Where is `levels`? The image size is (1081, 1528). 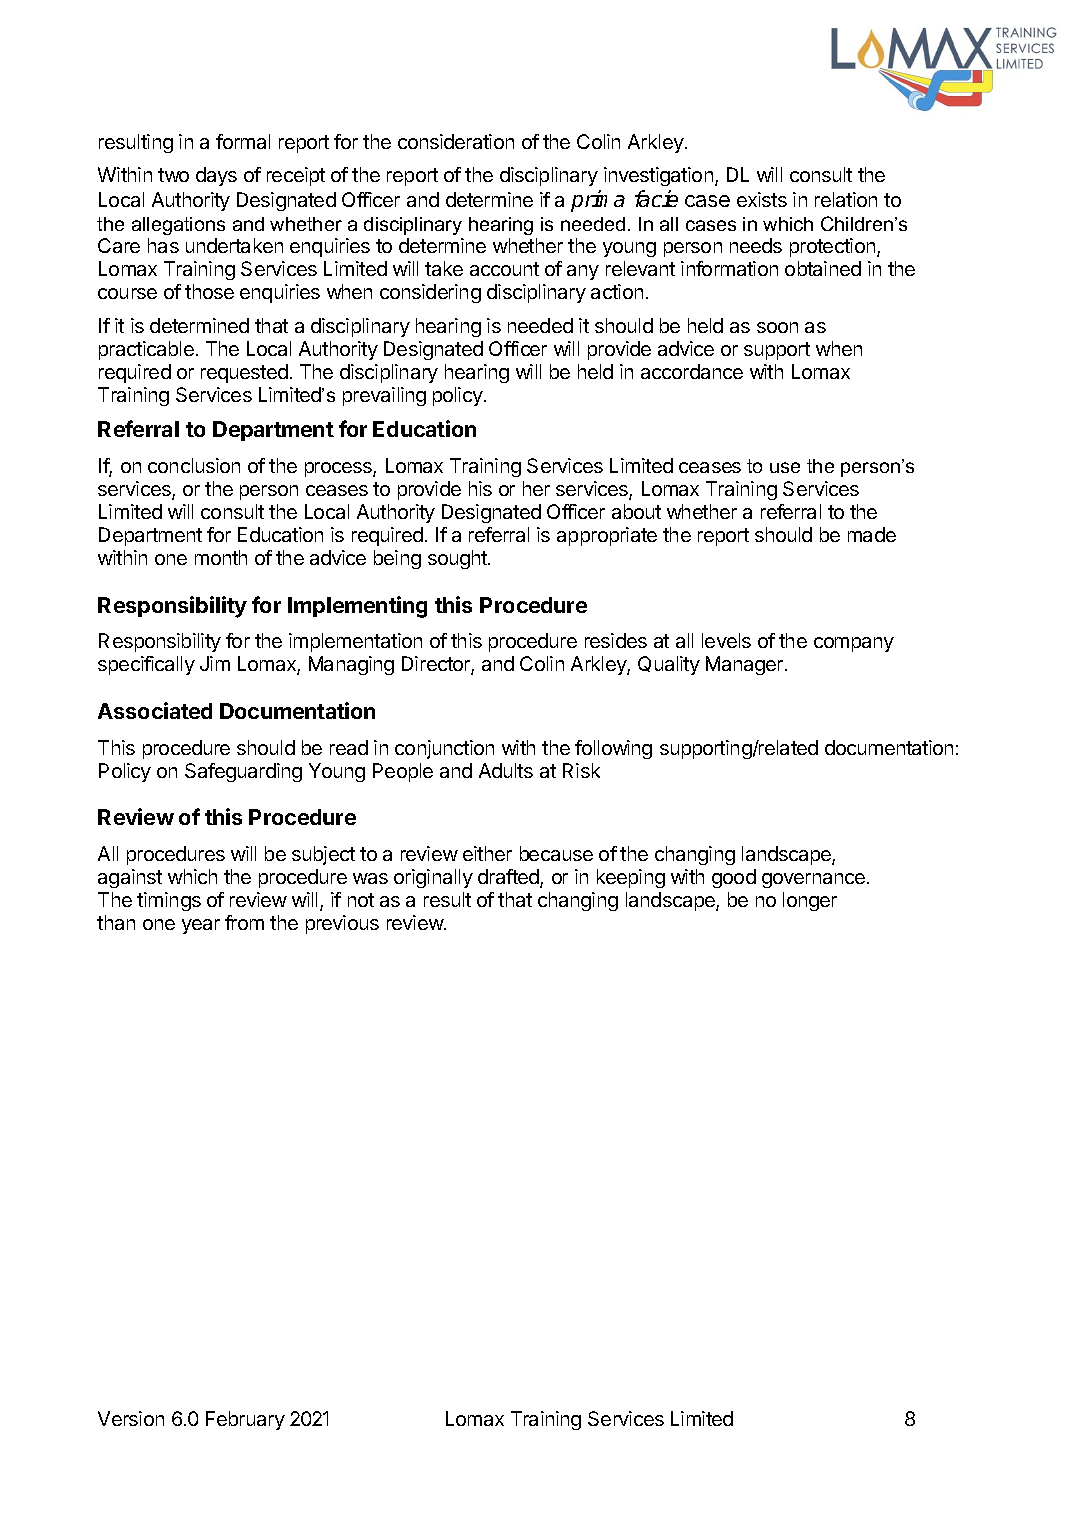 levels is located at coordinates (726, 640).
